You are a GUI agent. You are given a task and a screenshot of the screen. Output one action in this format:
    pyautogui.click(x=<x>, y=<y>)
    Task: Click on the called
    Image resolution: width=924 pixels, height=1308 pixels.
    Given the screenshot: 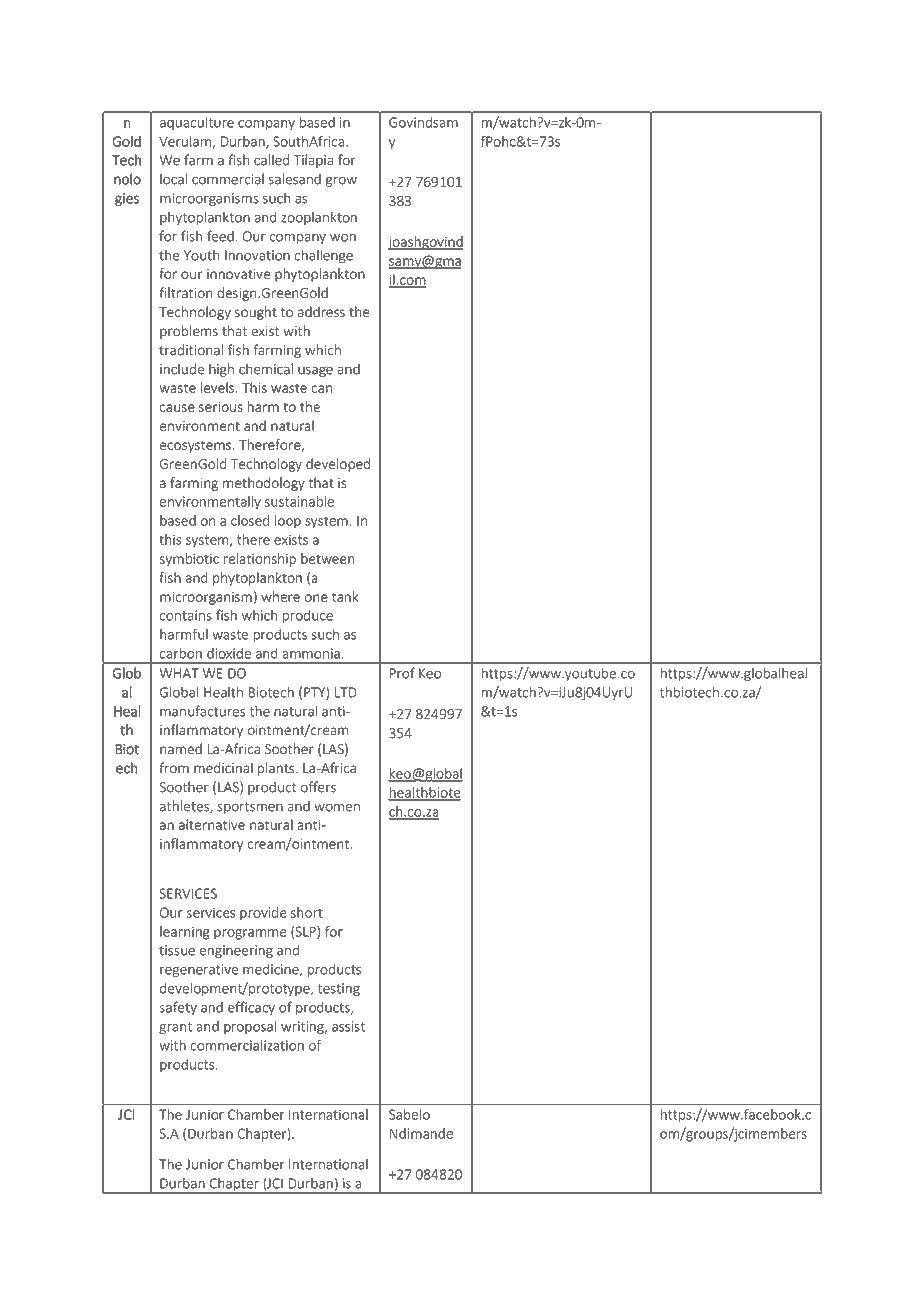 What is the action you would take?
    pyautogui.click(x=271, y=160)
